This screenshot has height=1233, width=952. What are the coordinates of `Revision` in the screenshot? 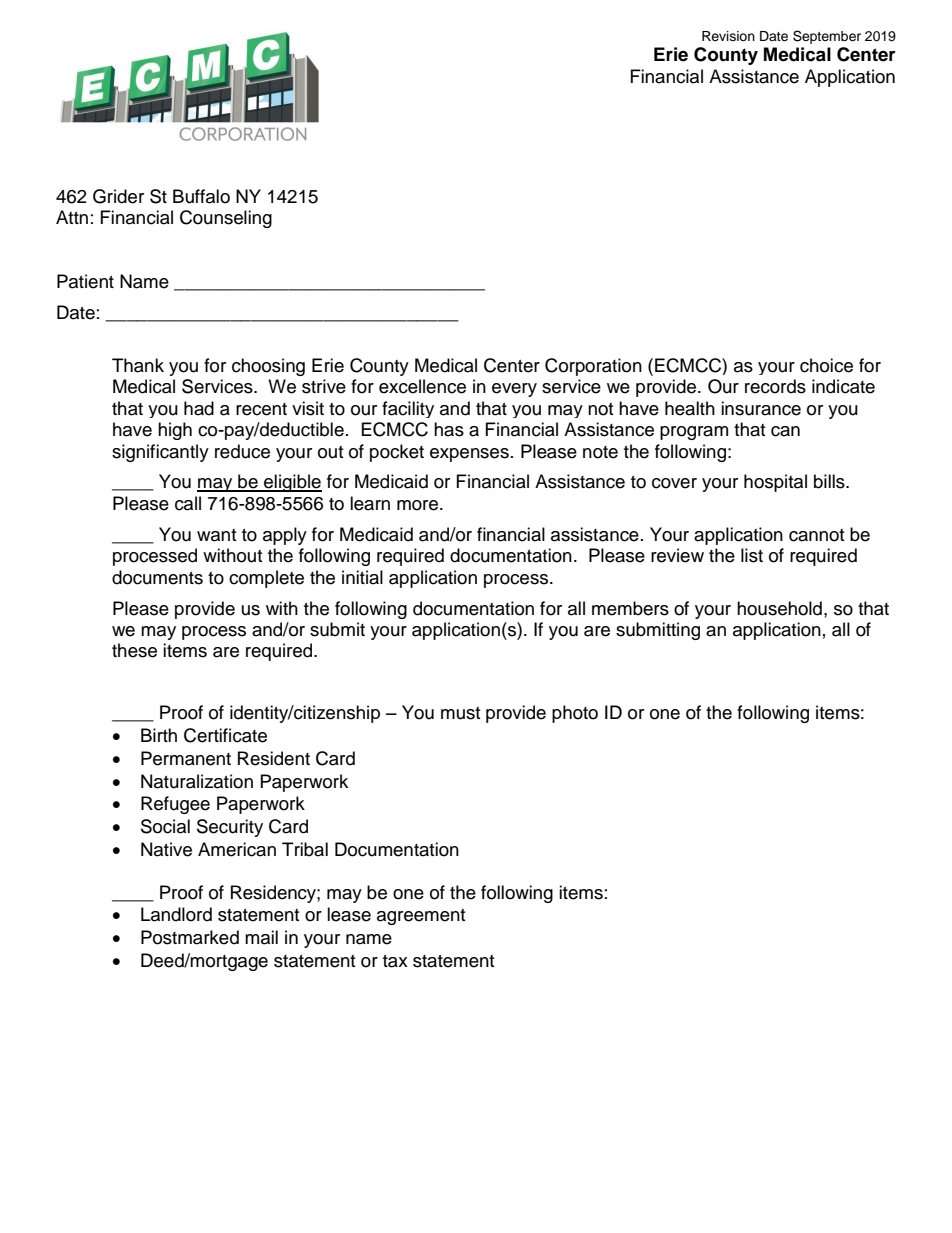 It's located at (728, 36).
